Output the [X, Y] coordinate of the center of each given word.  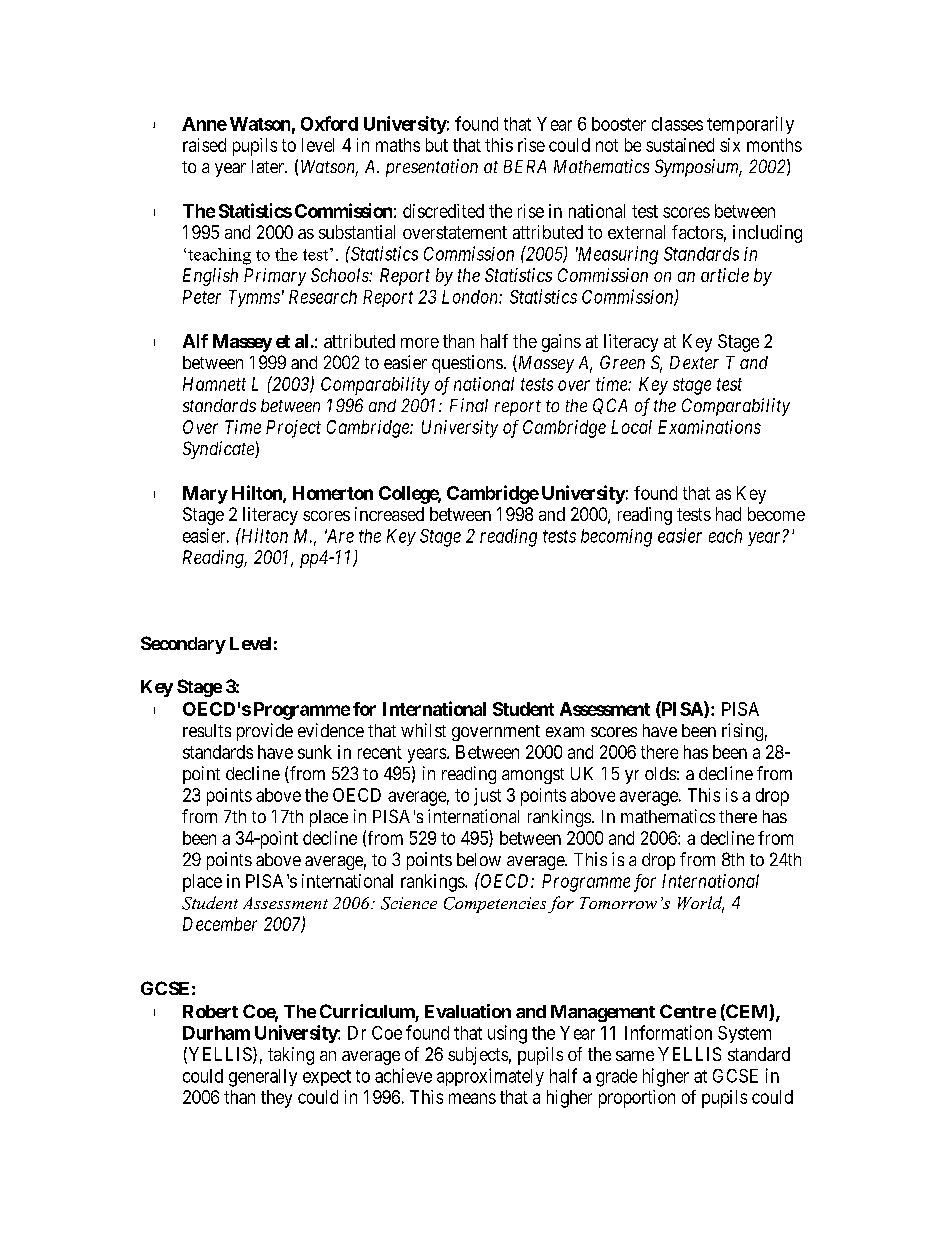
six [730, 145]
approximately [490, 1077]
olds [660, 773]
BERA [525, 166]
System [744, 1034]
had [728, 514]
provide [265, 732]
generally [263, 1078]
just [487, 797]
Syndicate [219, 450]
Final [469, 405]
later [269, 166]
